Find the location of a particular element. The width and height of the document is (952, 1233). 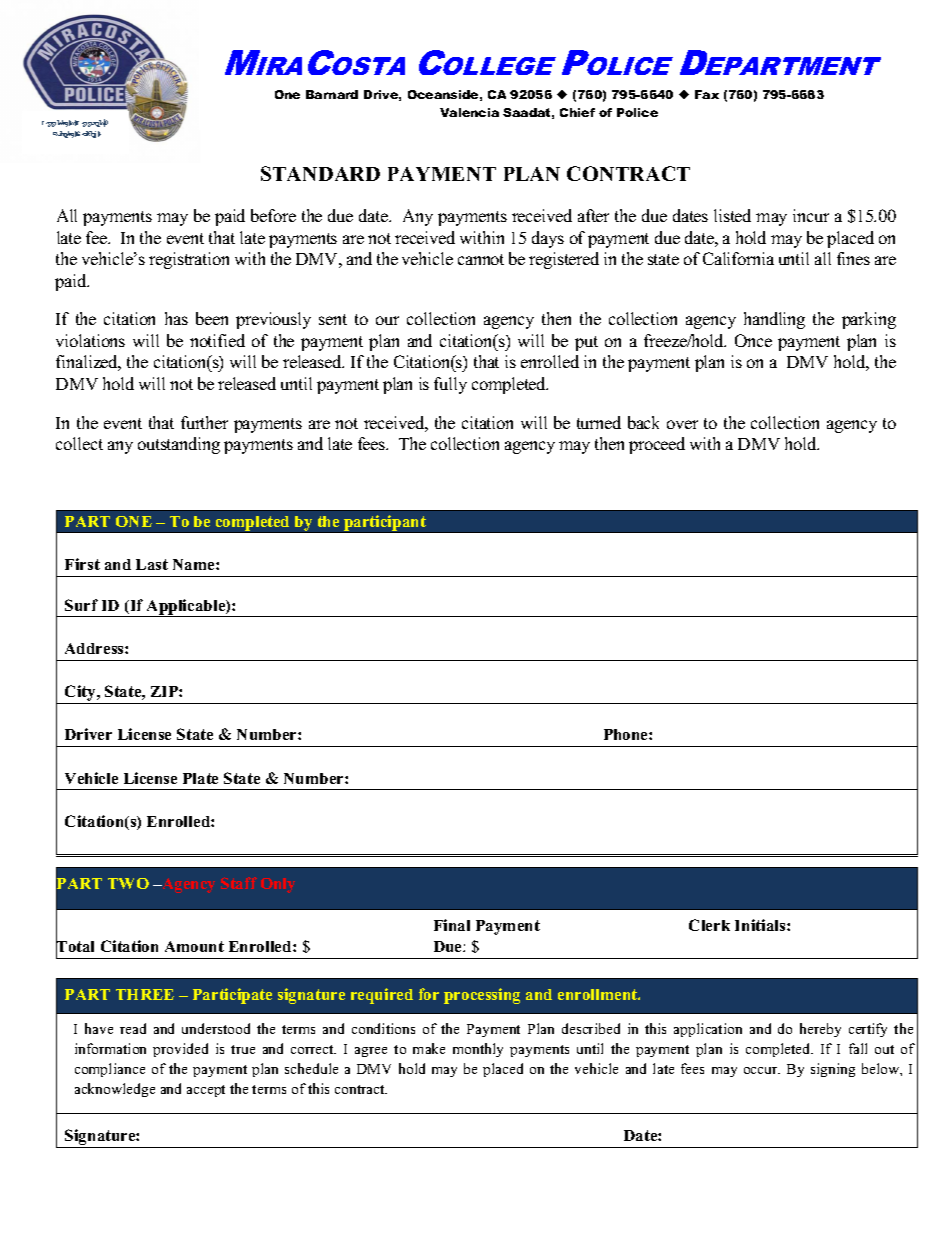

handling is located at coordinates (774, 320).
